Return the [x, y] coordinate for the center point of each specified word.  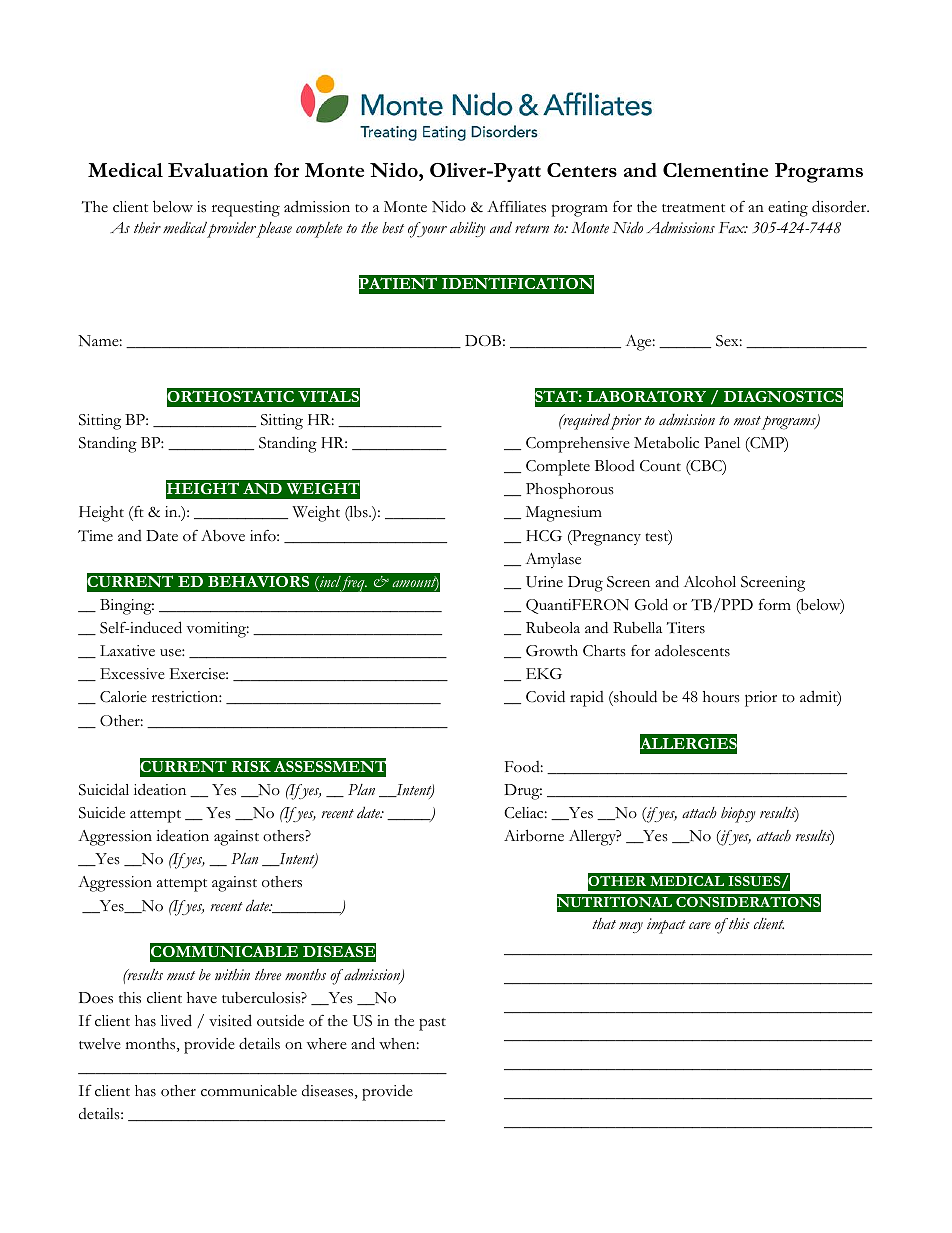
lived [176, 1020]
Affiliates [516, 206]
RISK [251, 766]
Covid [545, 696]
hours [721, 697]
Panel [722, 442]
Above [223, 536]
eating [788, 209]
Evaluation [218, 170]
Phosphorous [570, 491]
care [700, 925]
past [432, 1024]
